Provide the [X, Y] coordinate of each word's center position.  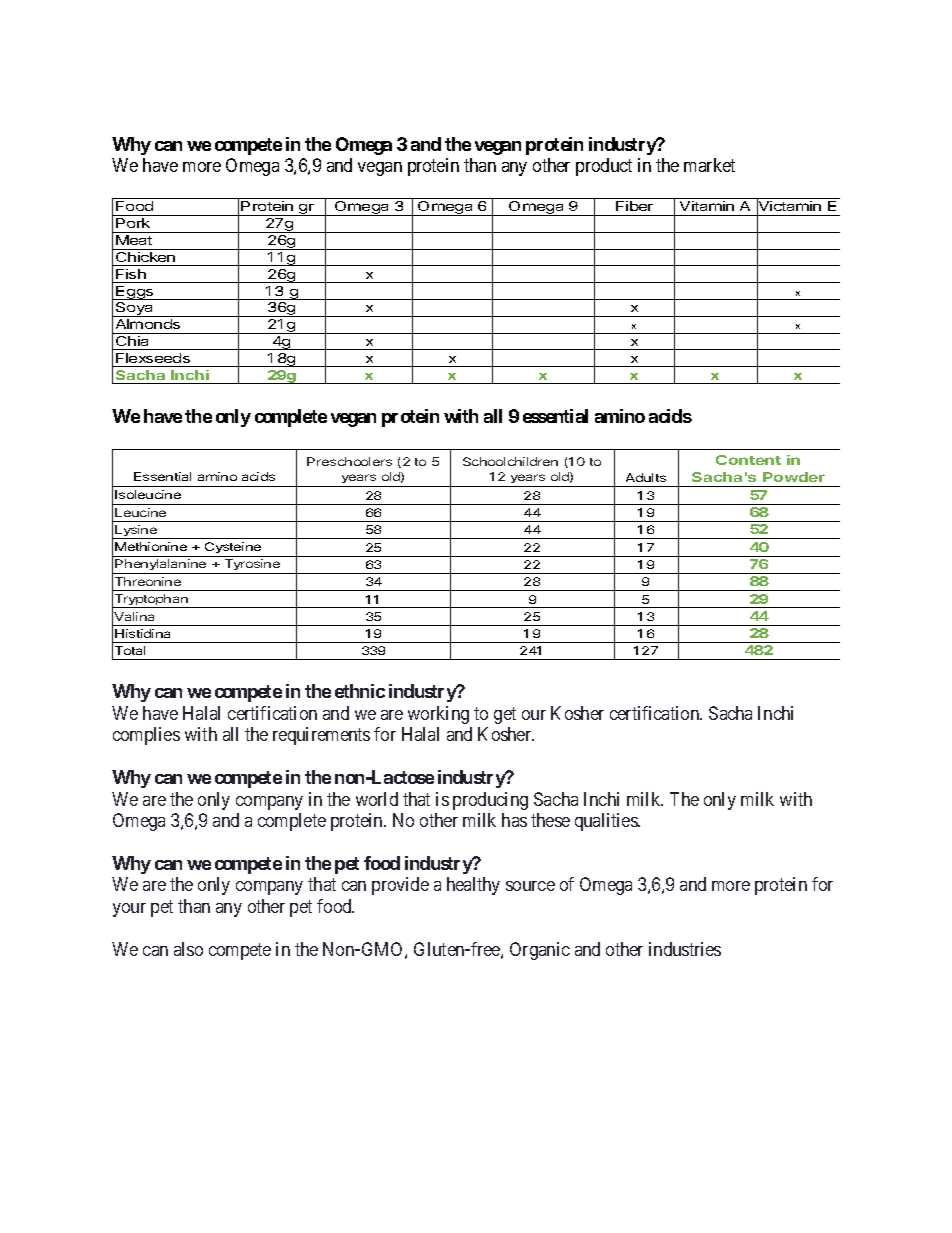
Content [748, 460]
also [188, 949]
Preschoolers [349, 461]
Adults [646, 477]
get [505, 715]
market [709, 165]
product [604, 167]
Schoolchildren [510, 461]
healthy [473, 886]
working [438, 715]
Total [130, 650]
